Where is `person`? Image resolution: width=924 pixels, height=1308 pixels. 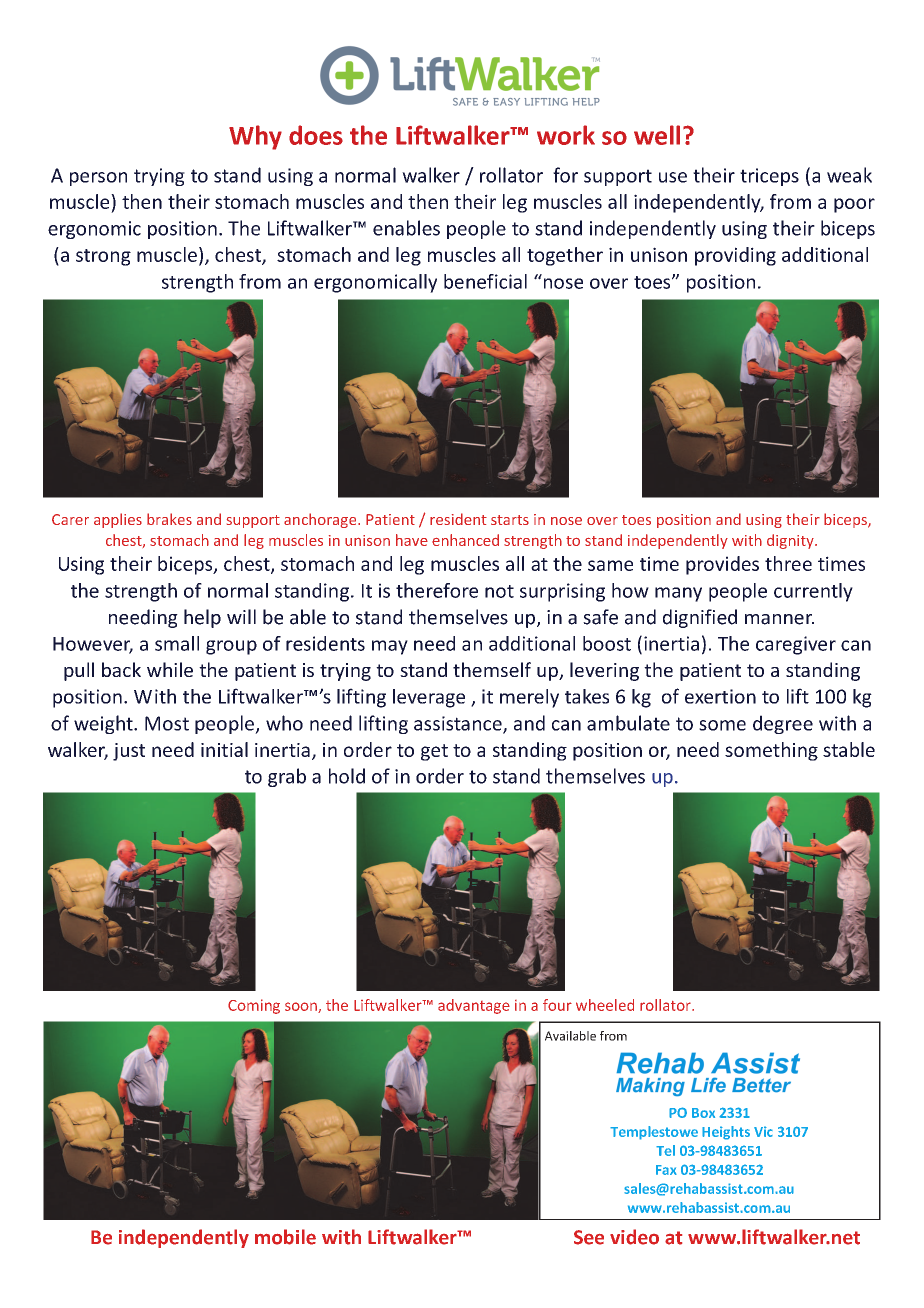
person is located at coordinates (98, 179).
